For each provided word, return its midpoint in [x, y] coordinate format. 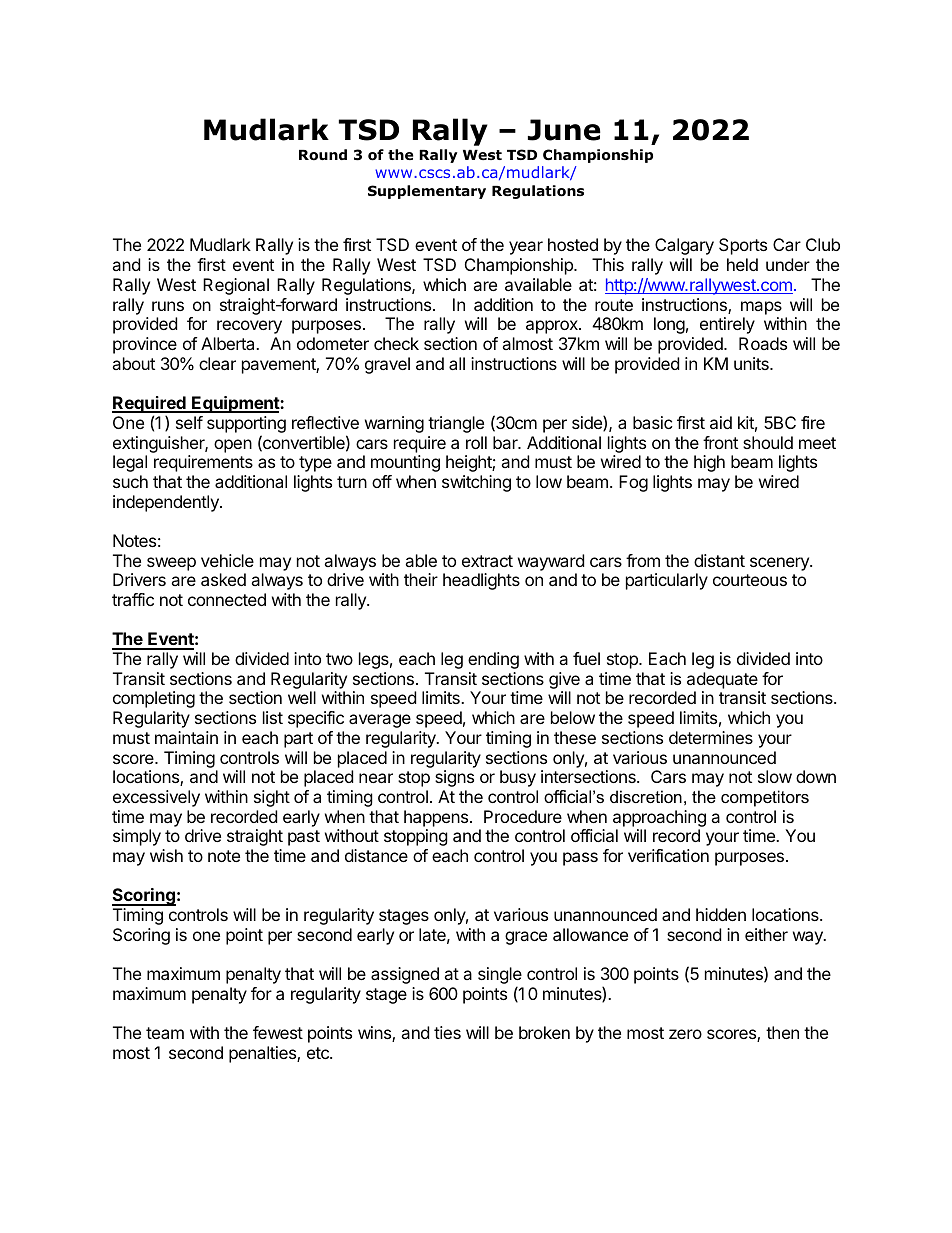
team [165, 1033]
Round [323, 155]
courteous [750, 580]
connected [227, 599]
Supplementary [427, 192]
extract [487, 561]
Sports [743, 246]
